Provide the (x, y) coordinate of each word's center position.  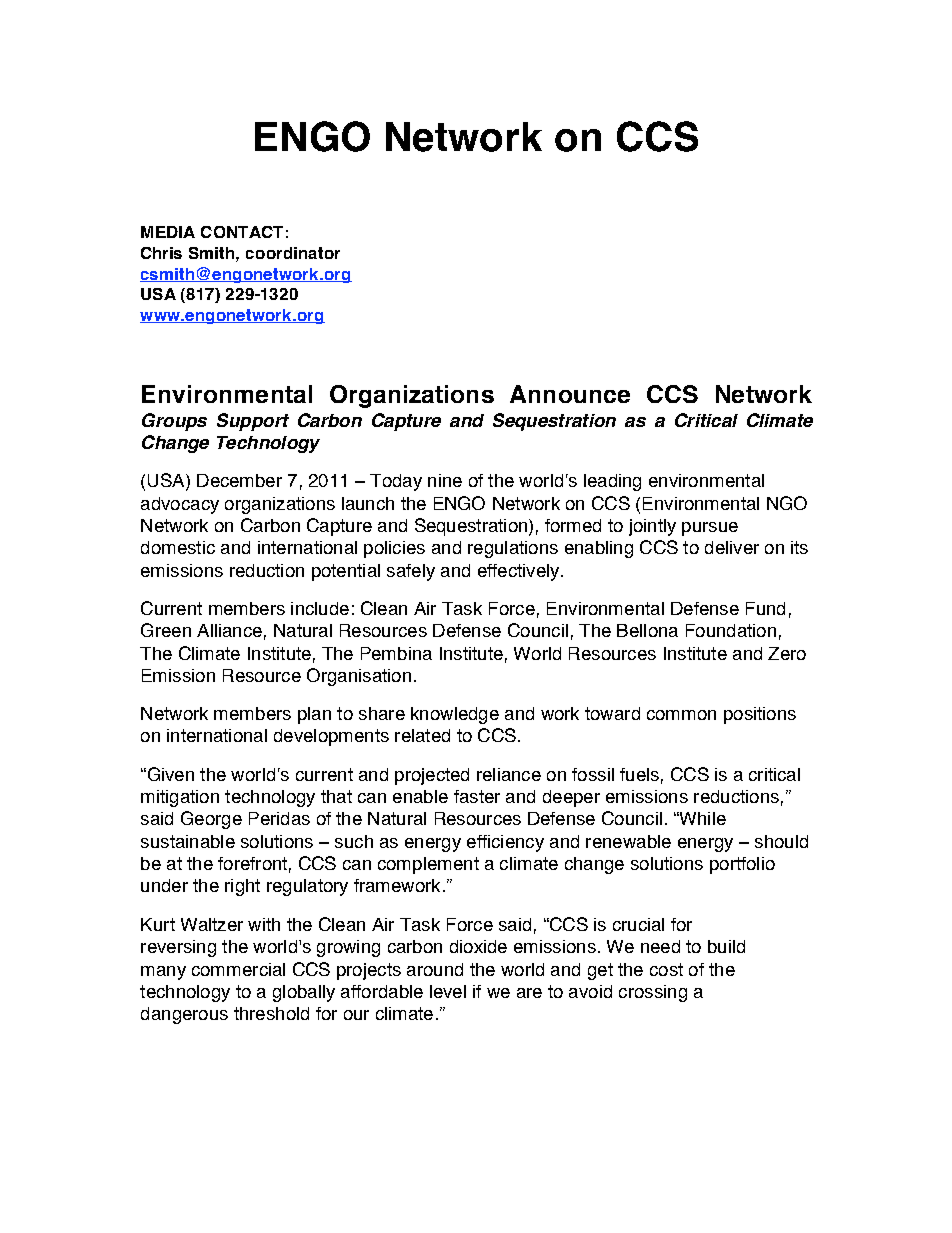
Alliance (229, 630)
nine (445, 480)
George (211, 820)
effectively (520, 572)
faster (477, 796)
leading (612, 482)
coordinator (293, 253)
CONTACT (242, 232)
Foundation (731, 630)
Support (253, 422)
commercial (238, 969)
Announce (570, 394)
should (781, 841)
